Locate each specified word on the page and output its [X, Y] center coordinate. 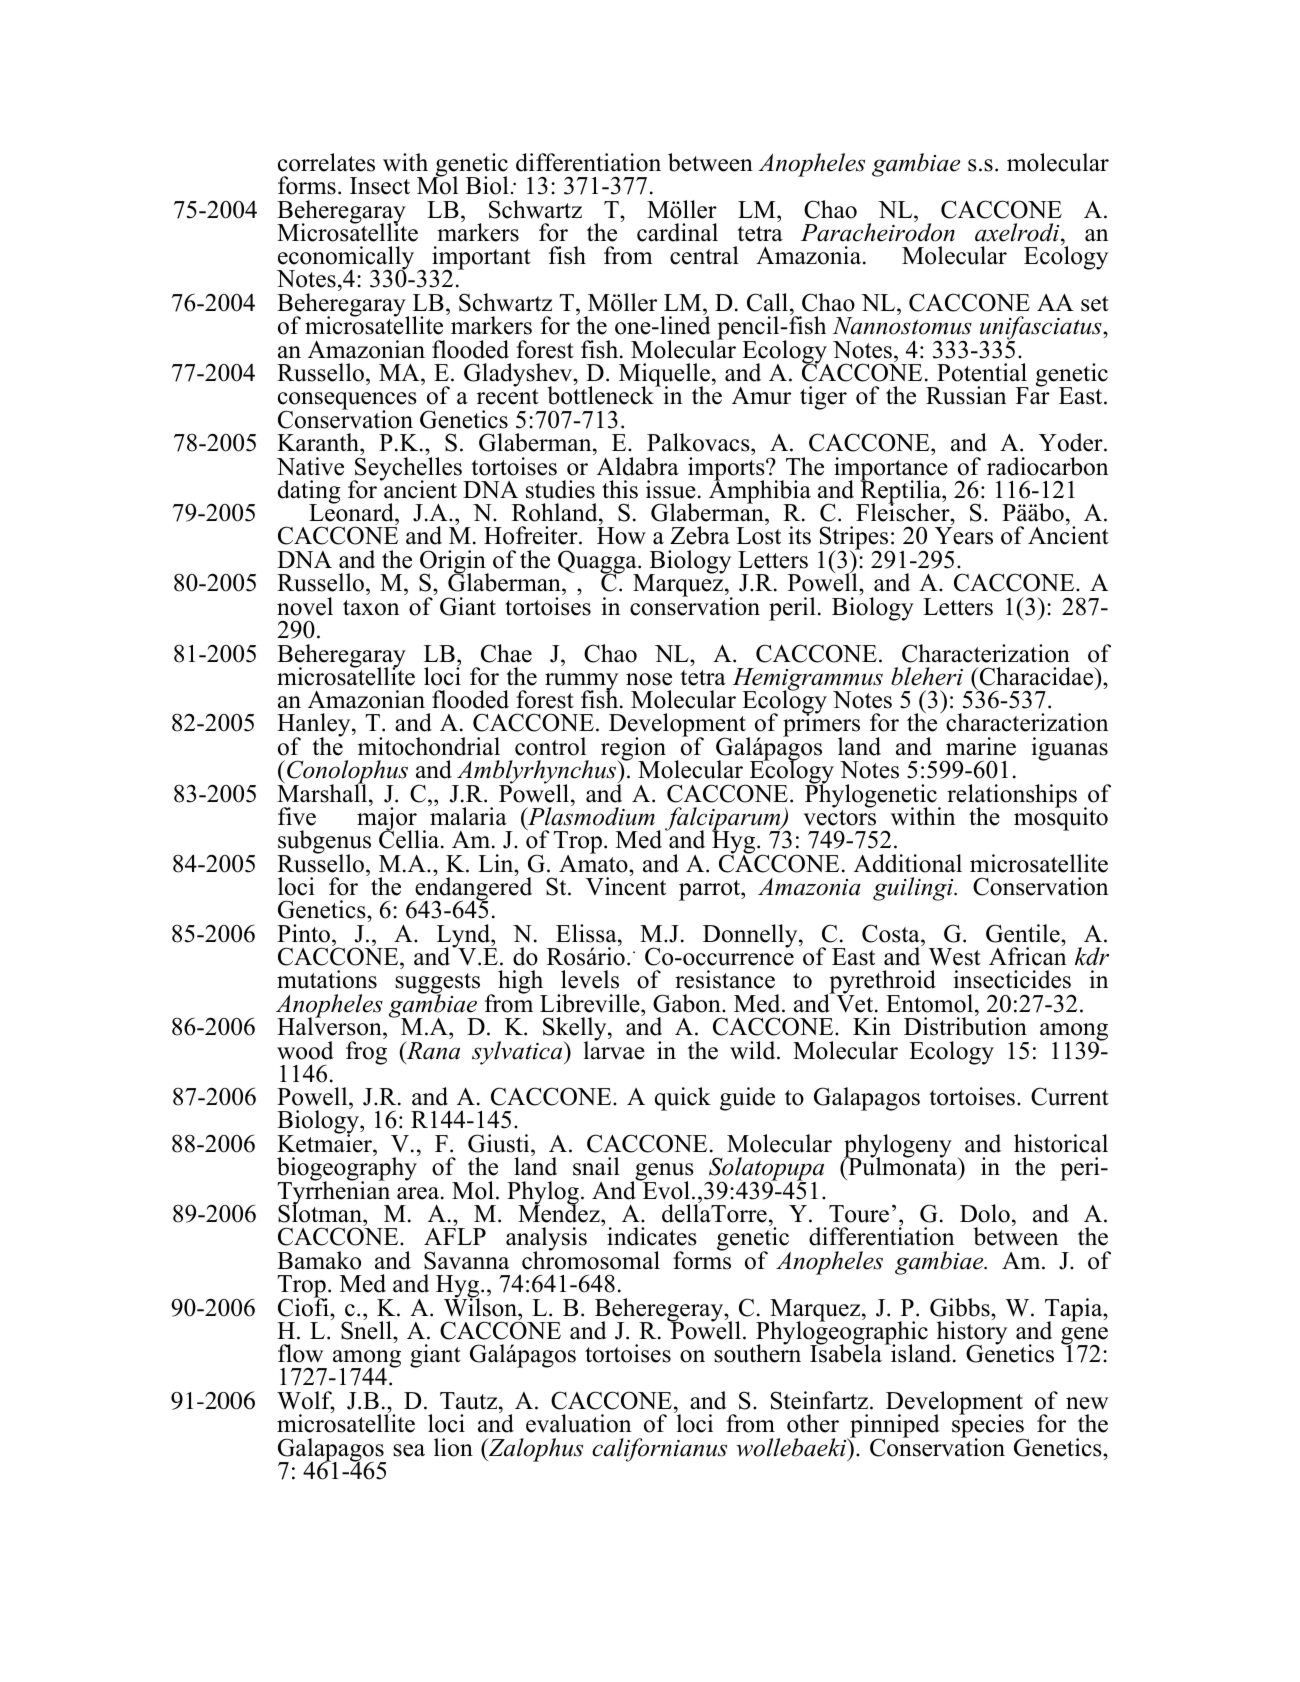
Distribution [965, 1026]
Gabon [688, 1003]
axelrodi [1018, 232]
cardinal [677, 232]
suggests [437, 985]
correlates [326, 162]
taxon [371, 608]
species [989, 1427]
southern [757, 1353]
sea [409, 1450]
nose [649, 679]
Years [964, 536]
